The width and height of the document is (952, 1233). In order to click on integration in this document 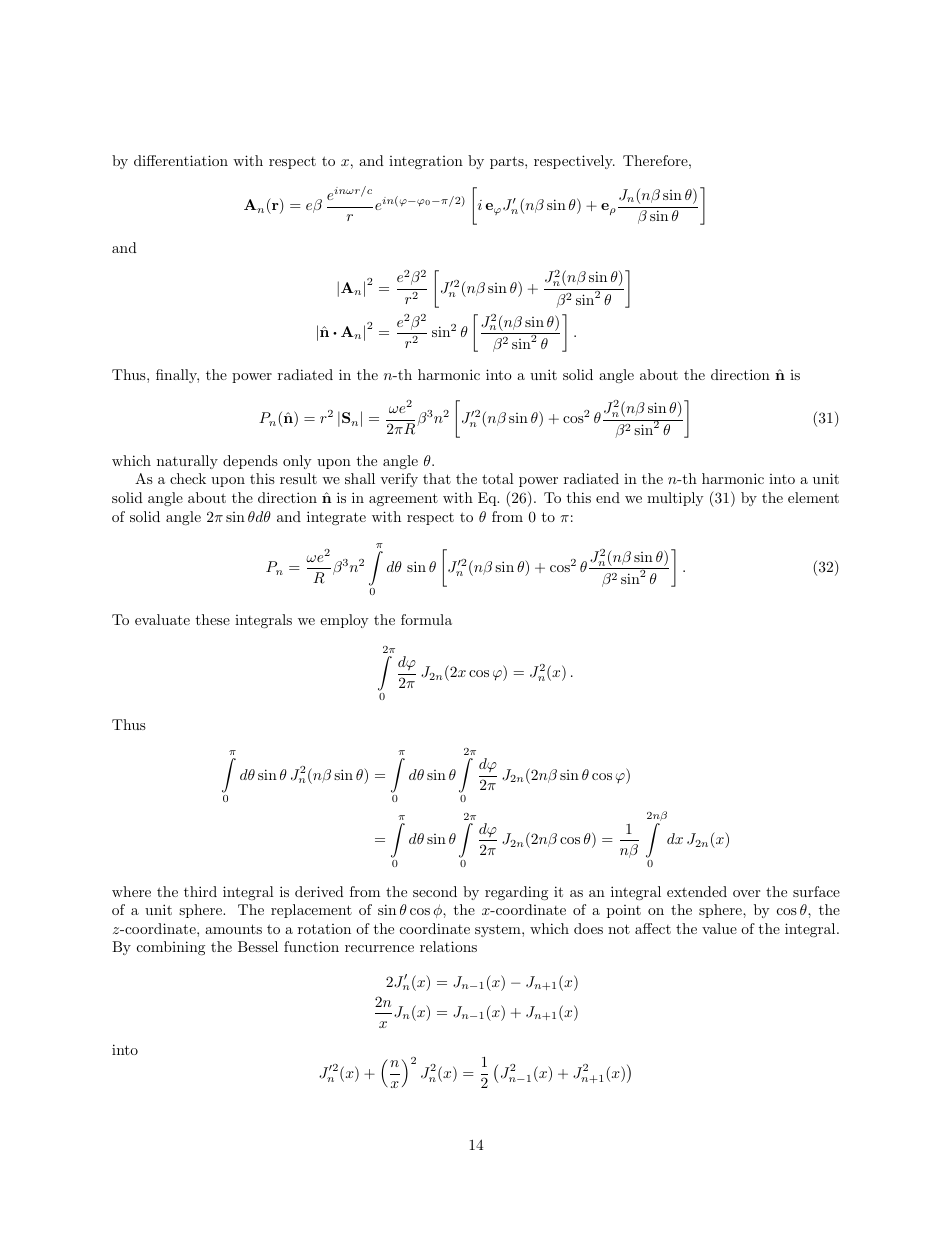, I will do `click(426, 162)`.
